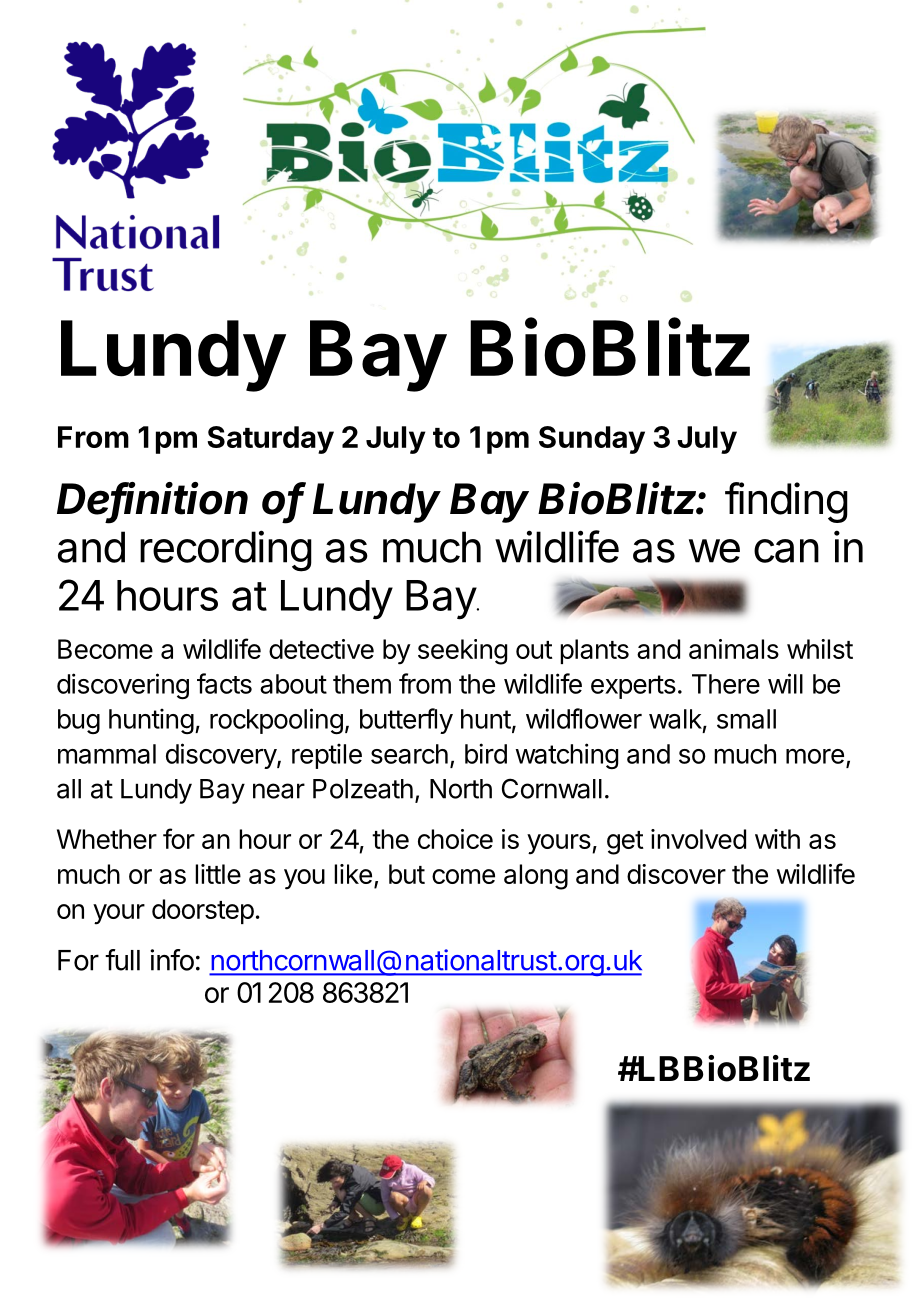  What do you see at coordinates (536, 877) in the document?
I see `along` at bounding box center [536, 877].
